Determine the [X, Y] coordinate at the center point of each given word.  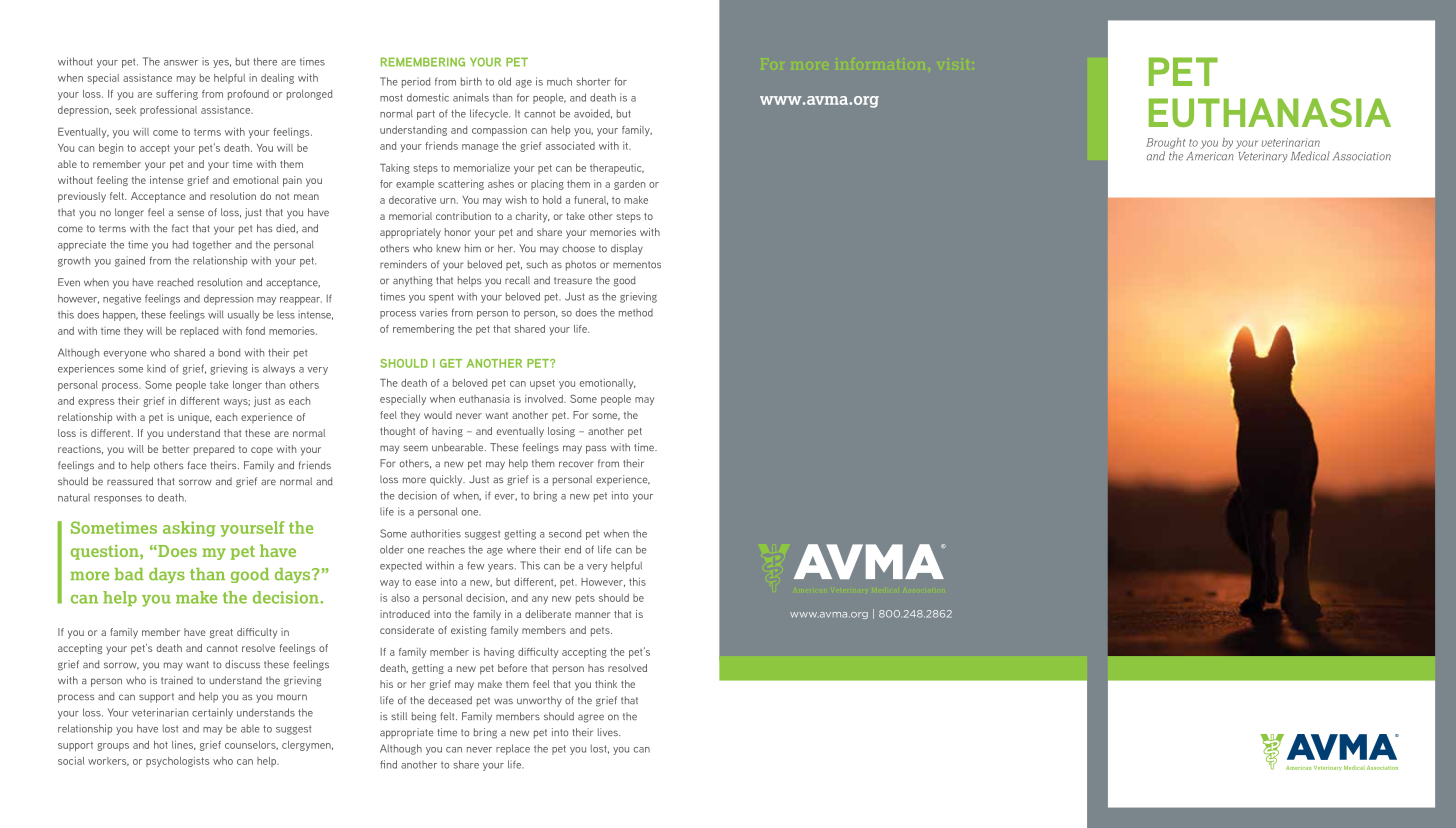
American [1210, 156]
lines [184, 745]
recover [576, 464]
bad [129, 574]
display [627, 249]
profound [248, 95]
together [212, 245]
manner [592, 615]
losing [561, 432]
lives [609, 732]
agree [591, 718]
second [565, 533]
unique [195, 418]
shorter [593, 81]
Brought [1165, 143]
